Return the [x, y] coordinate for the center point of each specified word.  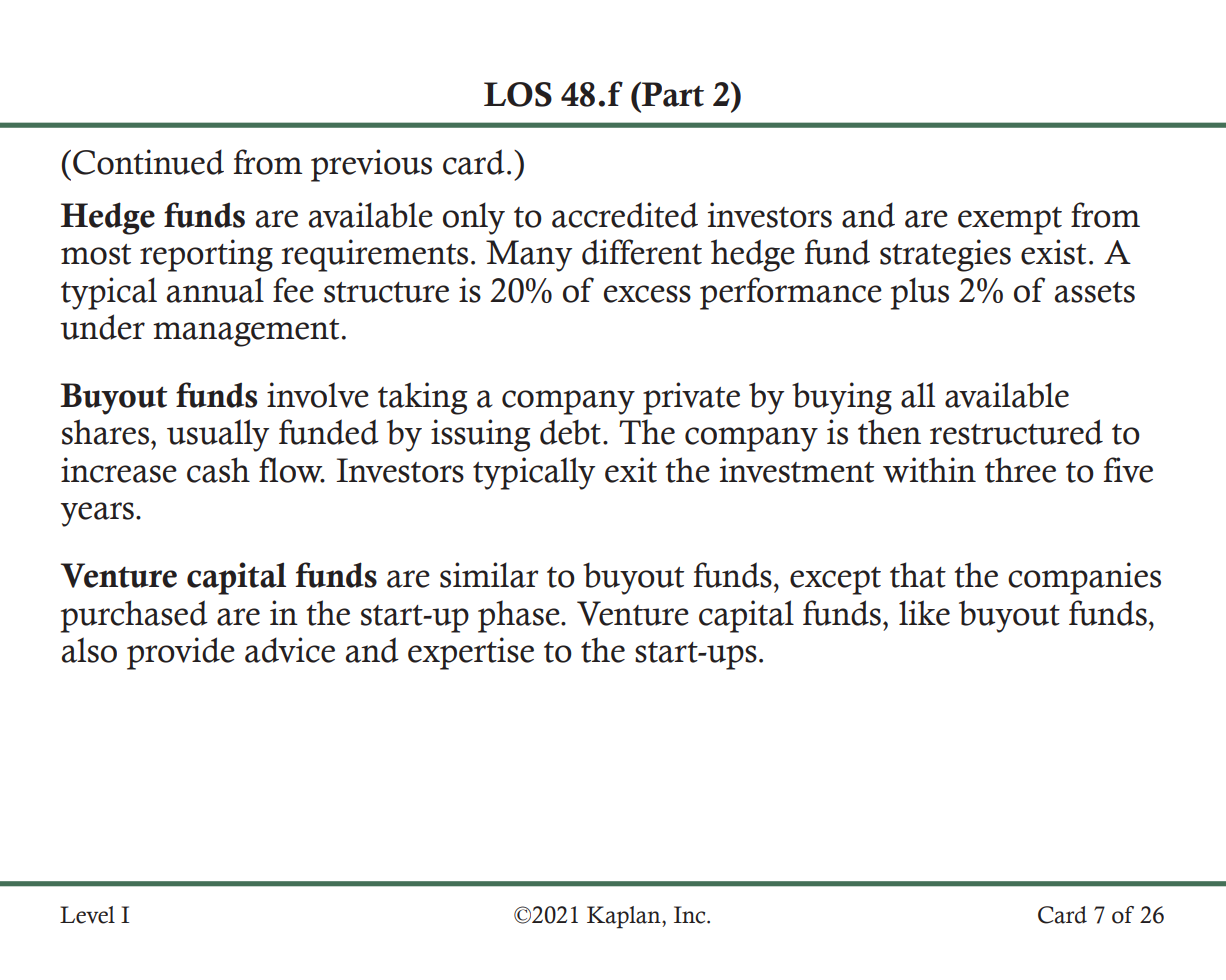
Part [672, 94]
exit [631, 470]
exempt [1010, 221]
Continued [148, 162]
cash [218, 470]
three [1020, 470]
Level [87, 915]
